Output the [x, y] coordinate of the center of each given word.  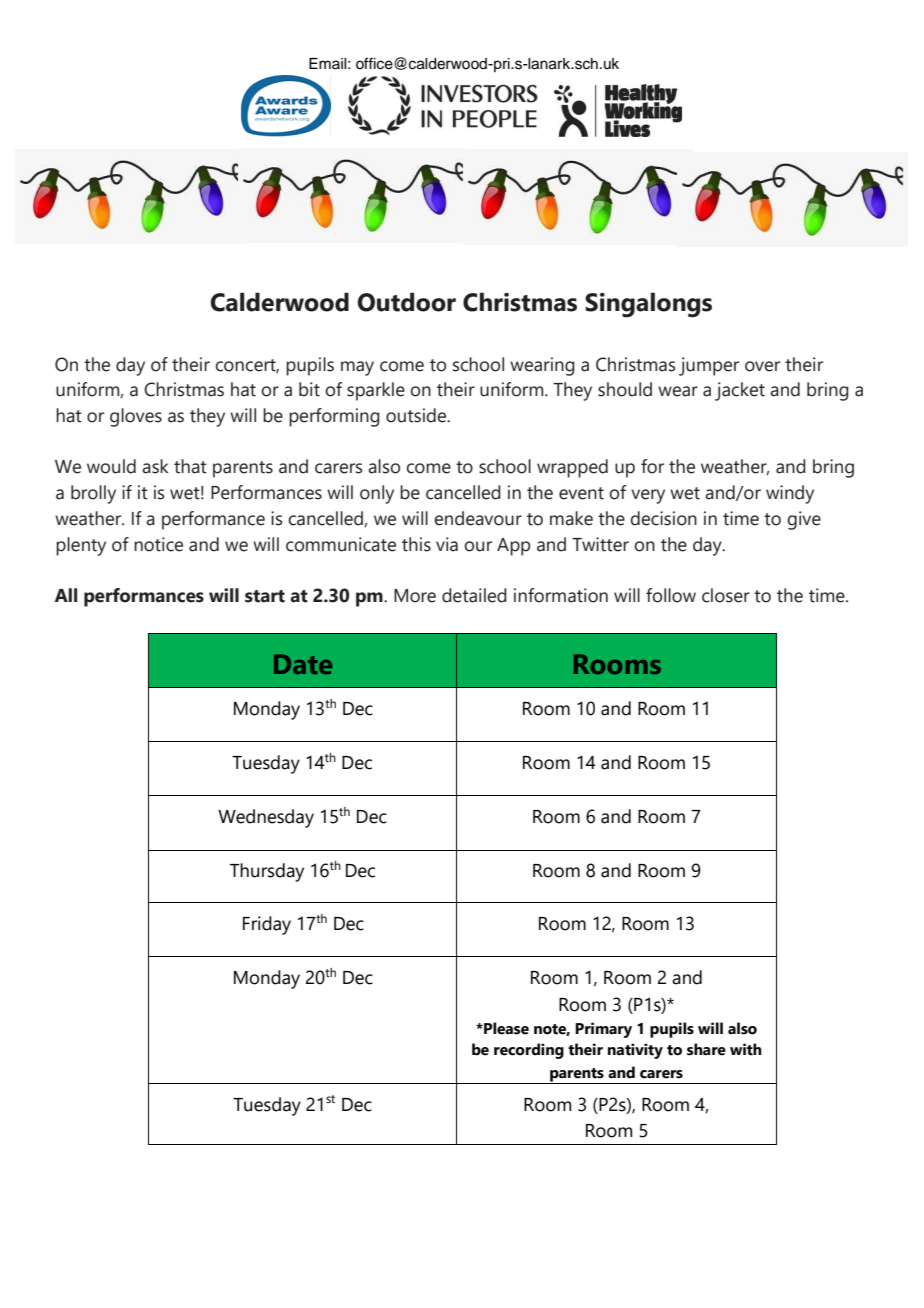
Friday [267, 925]
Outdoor [406, 302]
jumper [709, 366]
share [706, 1049]
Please [505, 1028]
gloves [136, 417]
